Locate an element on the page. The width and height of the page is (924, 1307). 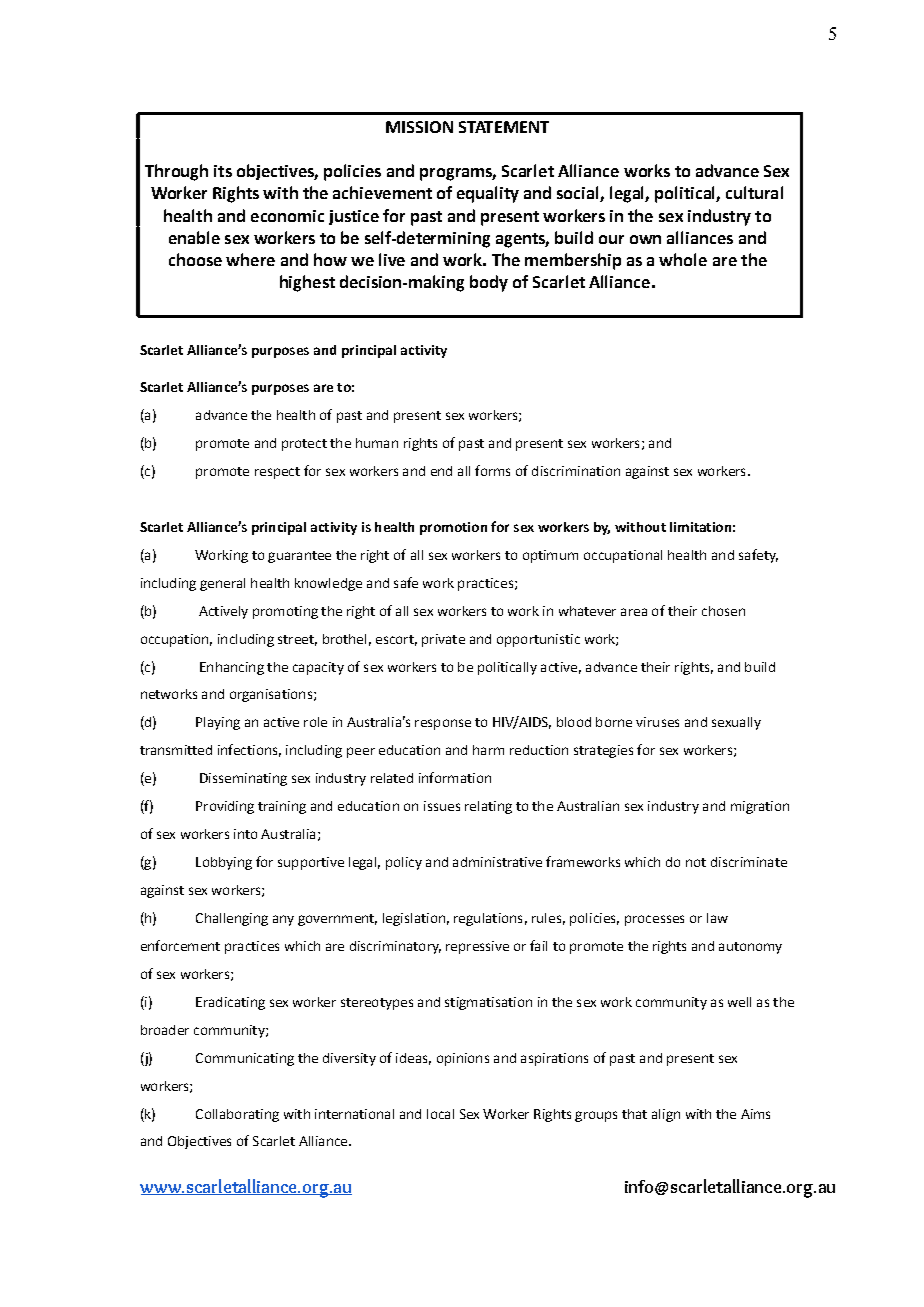
Communicating is located at coordinates (245, 1059).
